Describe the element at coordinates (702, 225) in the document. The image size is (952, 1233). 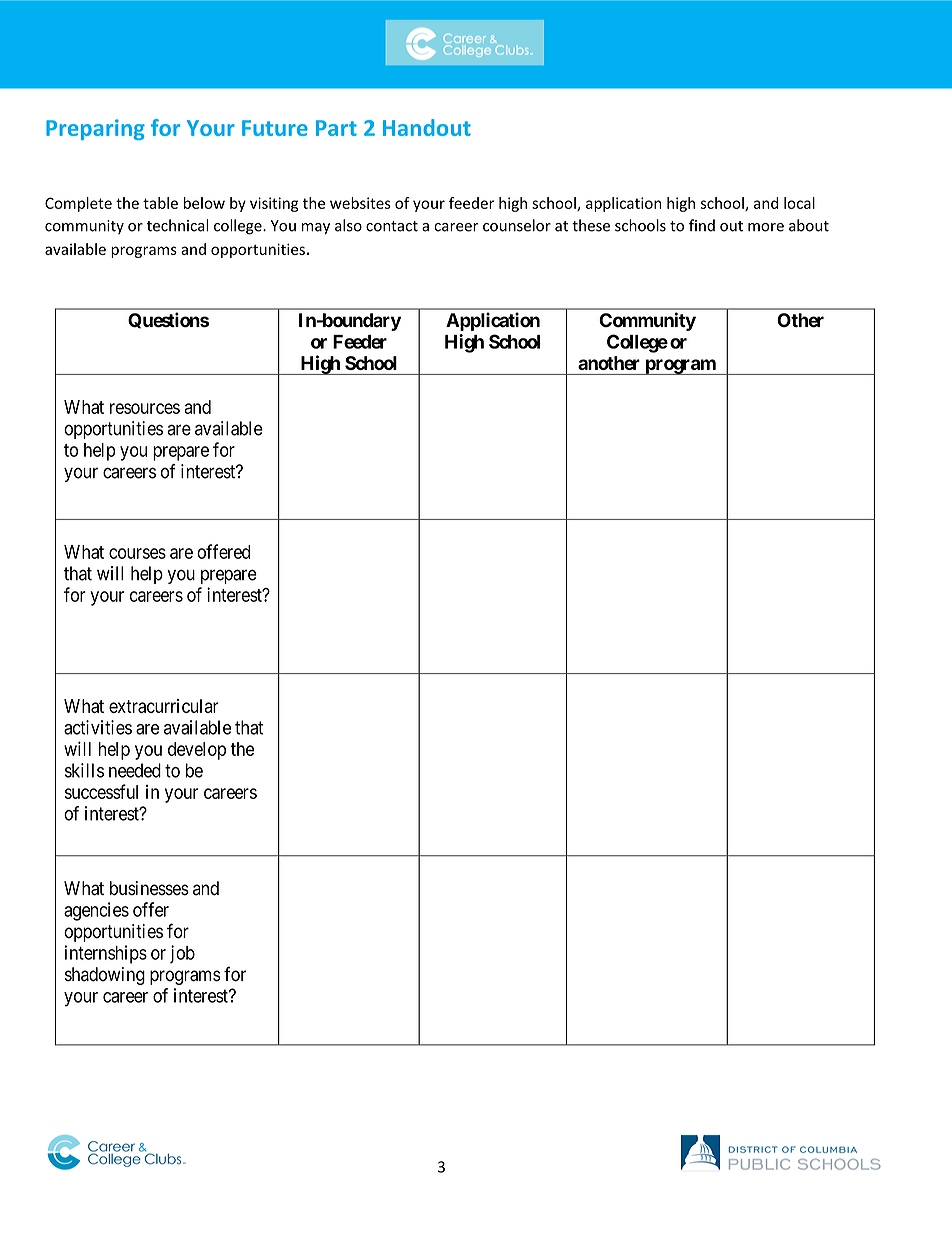
I see `find` at that location.
